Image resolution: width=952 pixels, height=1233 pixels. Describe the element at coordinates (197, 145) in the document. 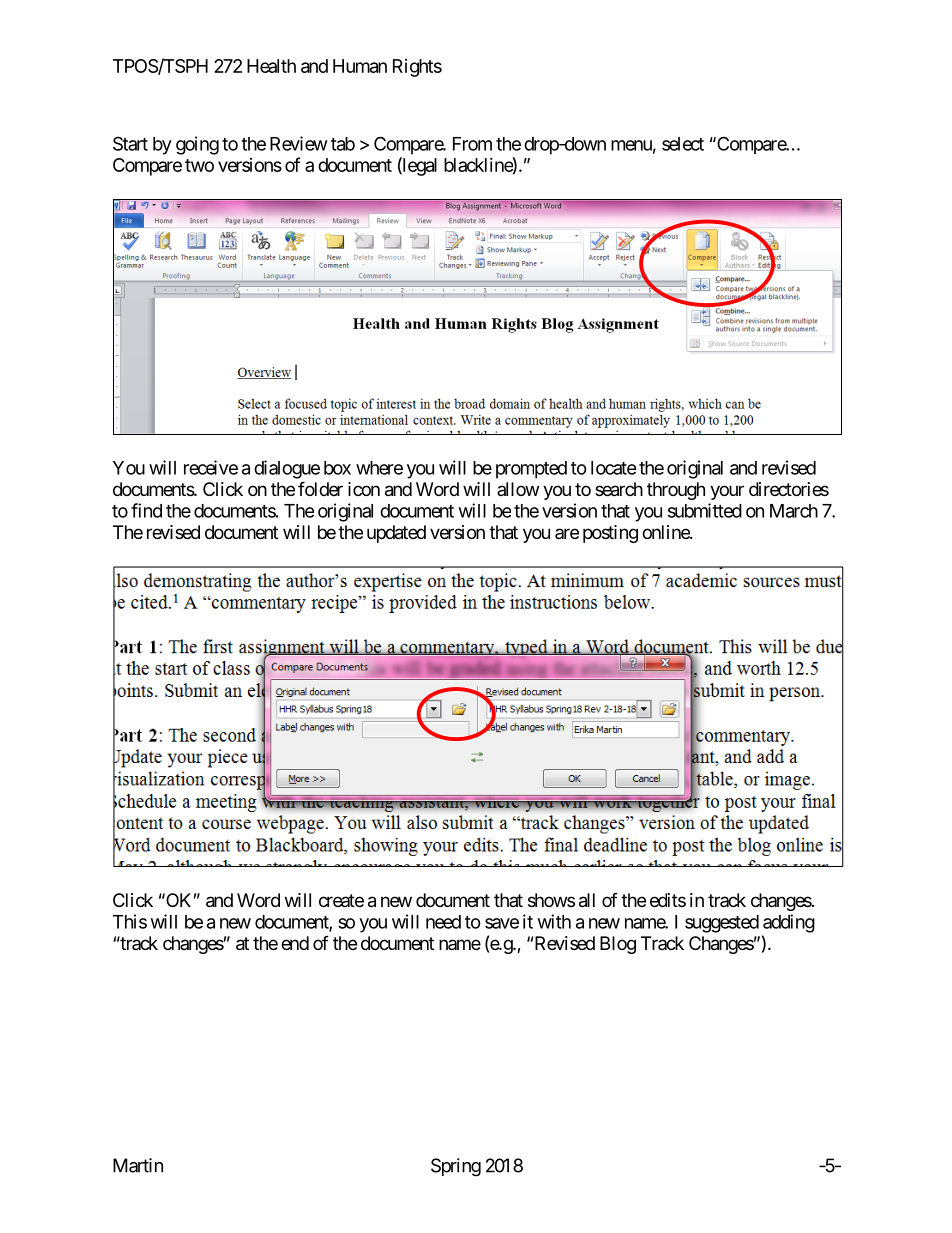

I see `going` at that location.
